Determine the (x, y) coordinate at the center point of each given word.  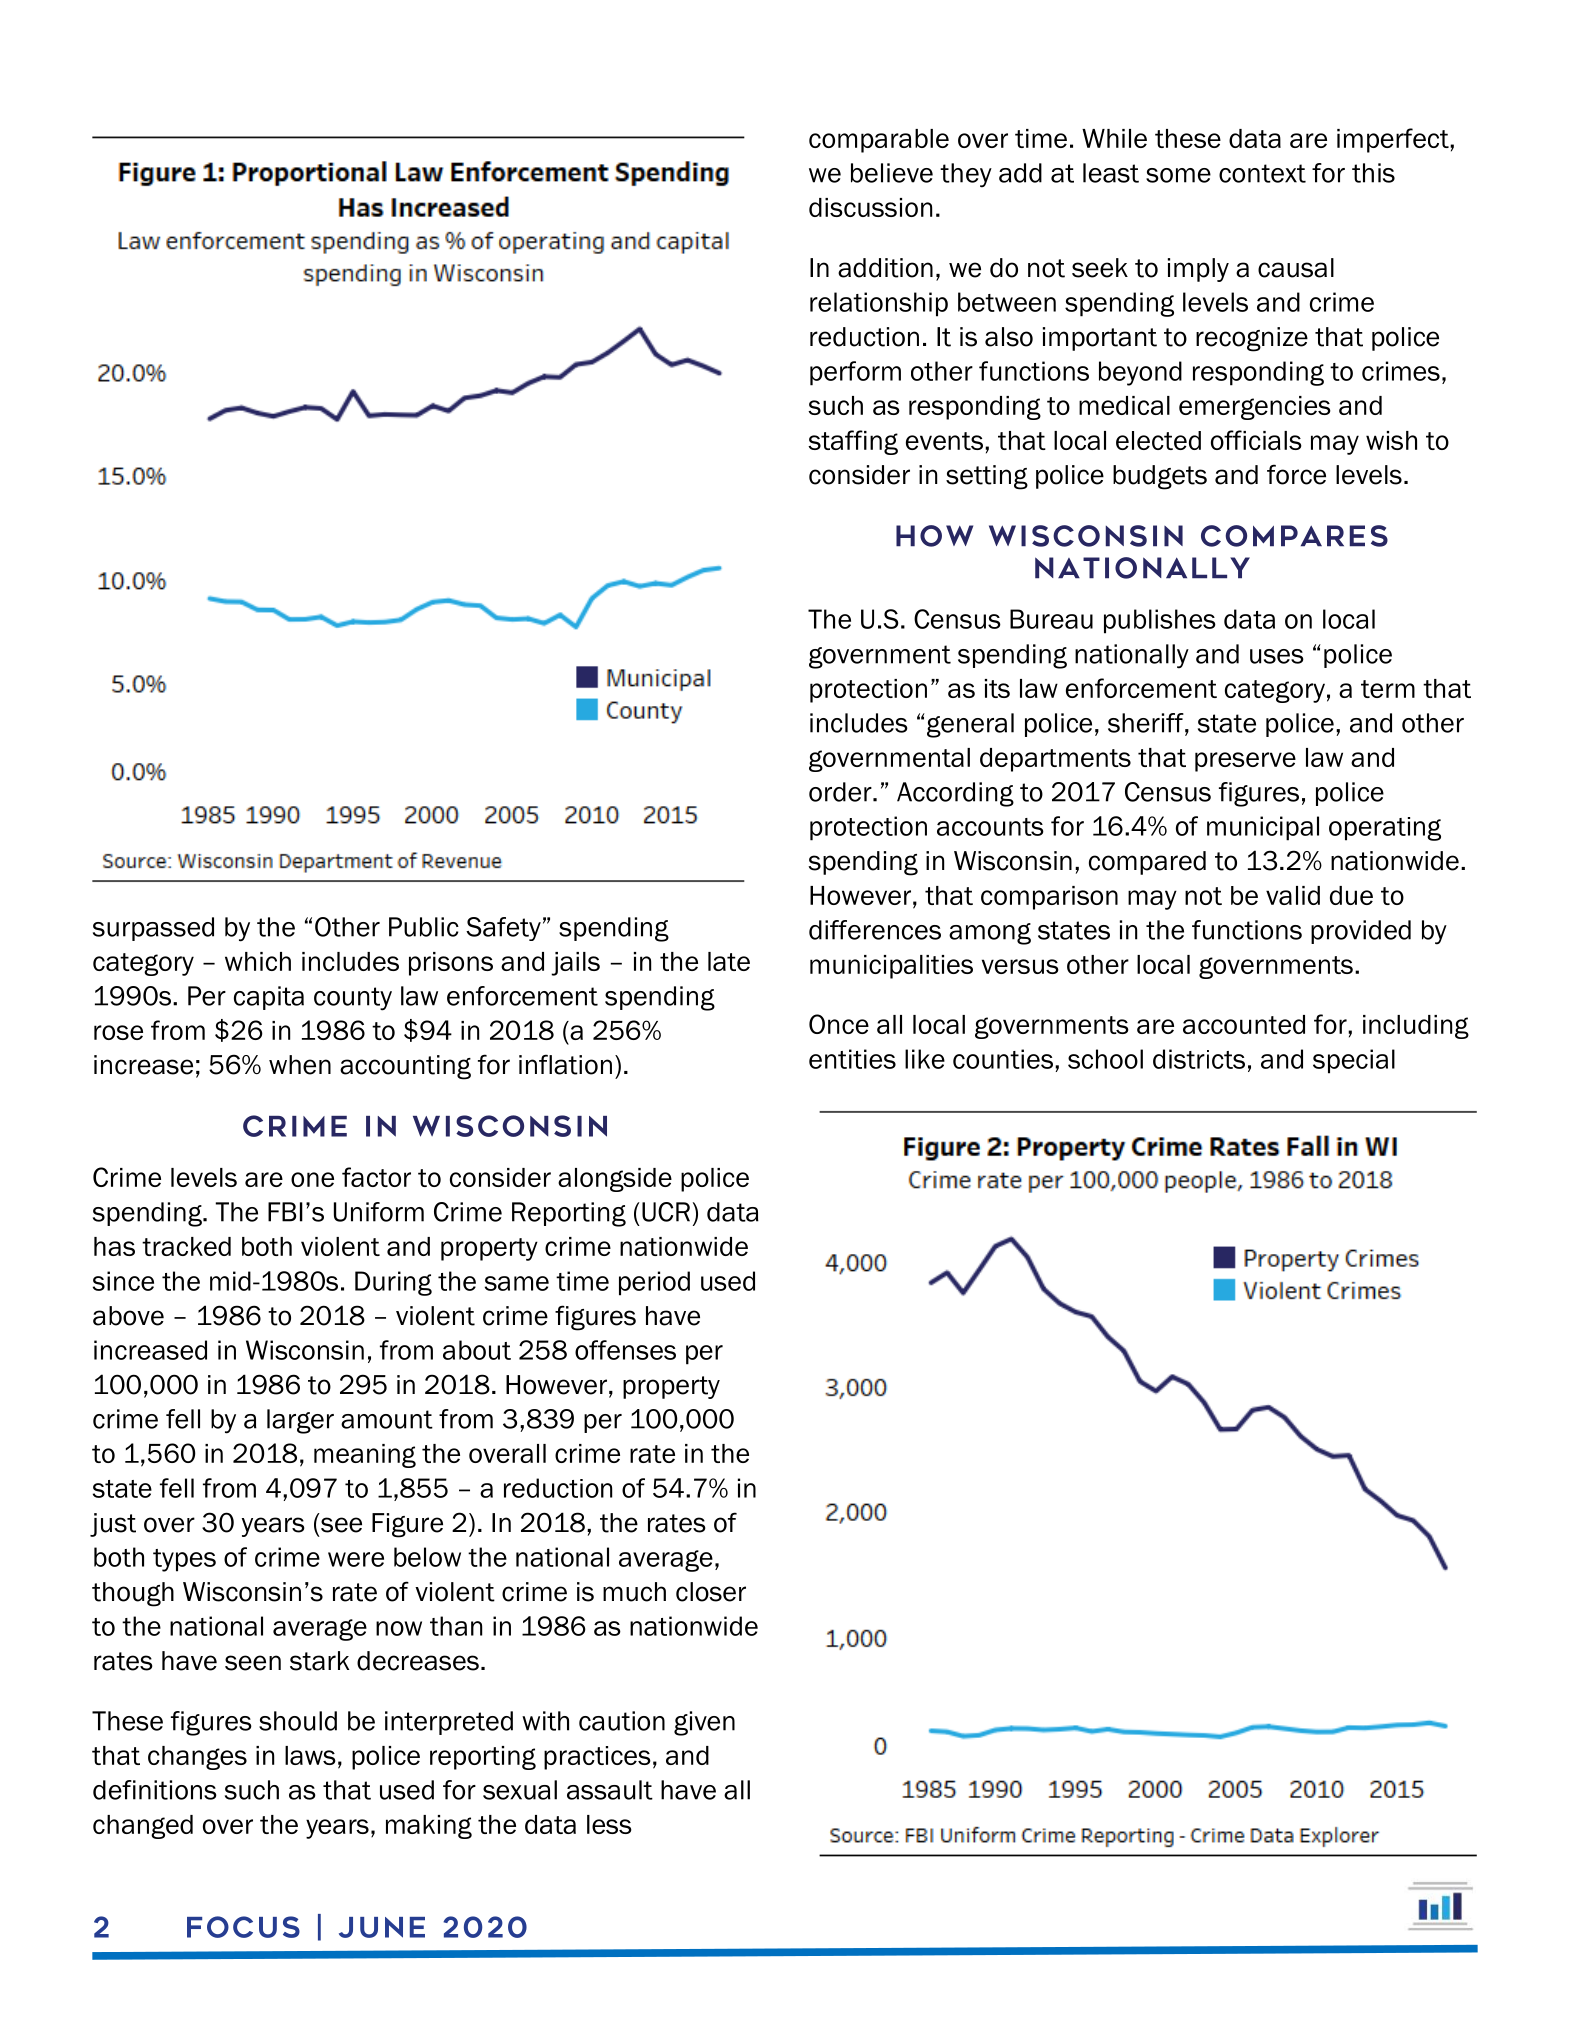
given (704, 1723)
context (1262, 173)
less (609, 1824)
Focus (243, 1927)
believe (892, 173)
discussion (870, 207)
